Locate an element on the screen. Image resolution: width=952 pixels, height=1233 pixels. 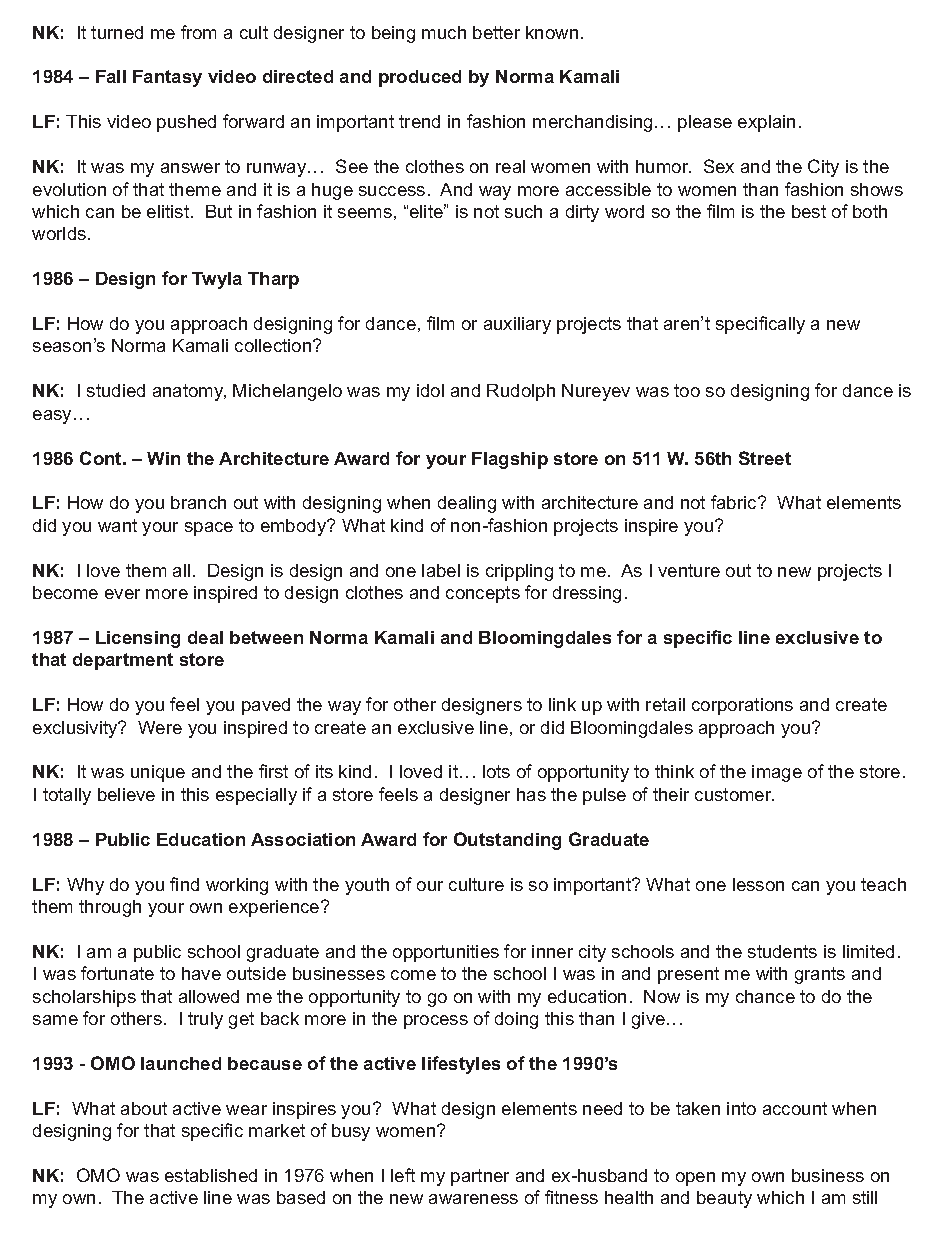
produced is located at coordinates (420, 78).
